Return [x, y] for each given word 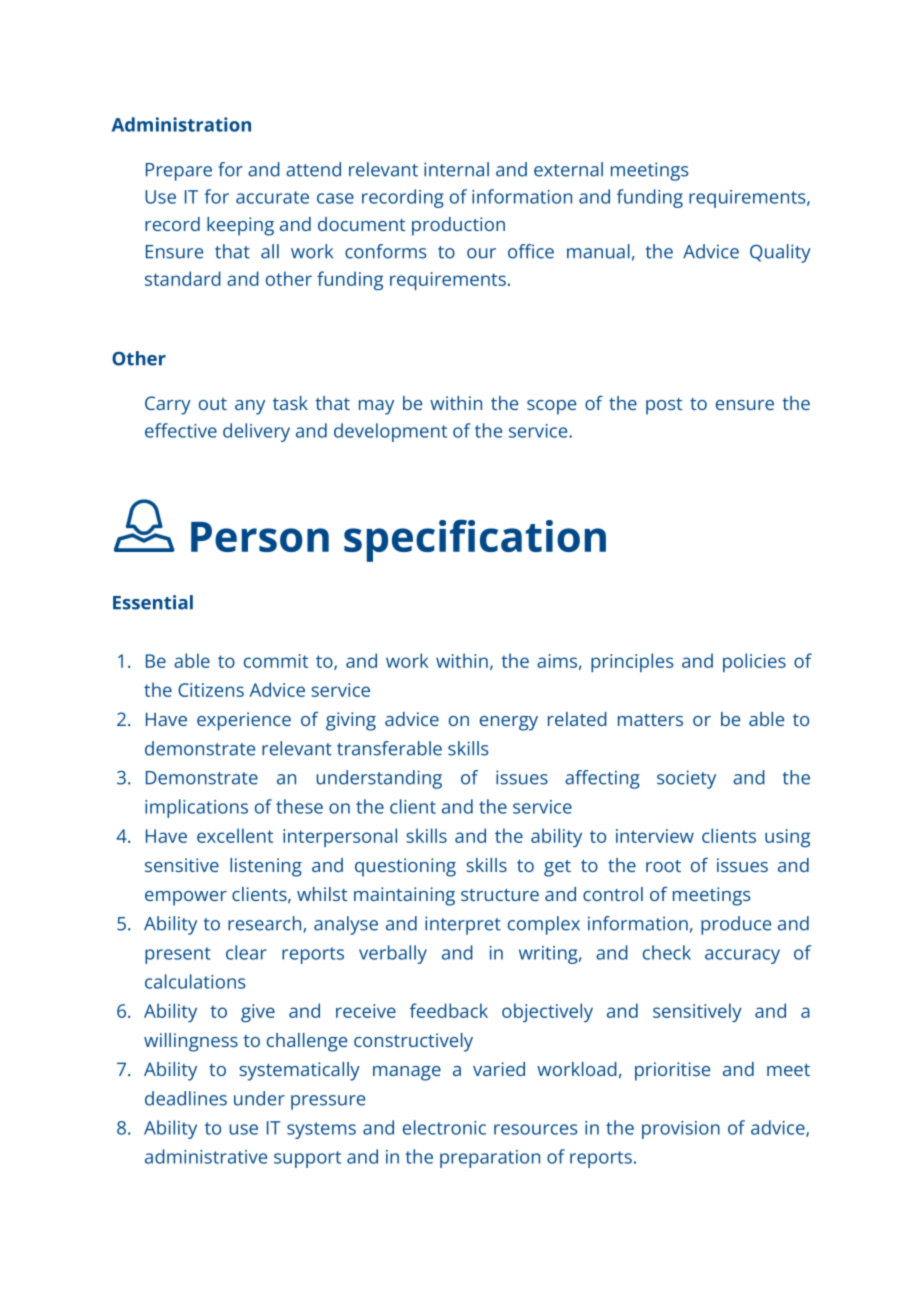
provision [681, 1130]
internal [456, 169]
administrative [206, 1156]
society [686, 779]
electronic [444, 1127]
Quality [780, 253]
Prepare [179, 172]
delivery [256, 432]
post [664, 406]
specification [475, 540]
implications [196, 808]
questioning [405, 867]
